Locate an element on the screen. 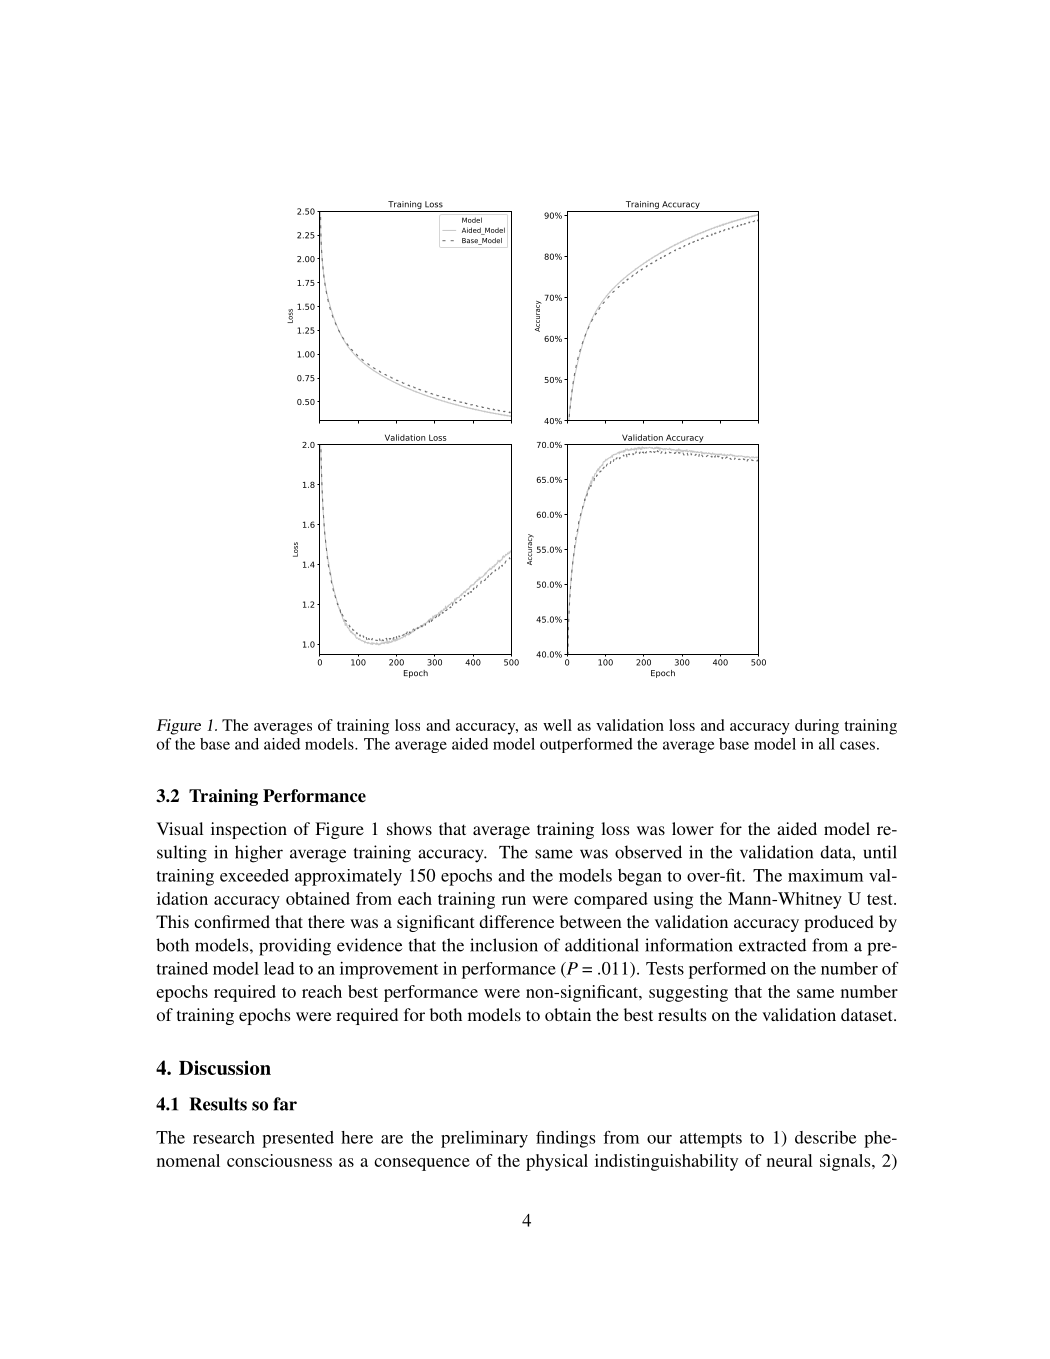  inspection is located at coordinates (249, 830).
